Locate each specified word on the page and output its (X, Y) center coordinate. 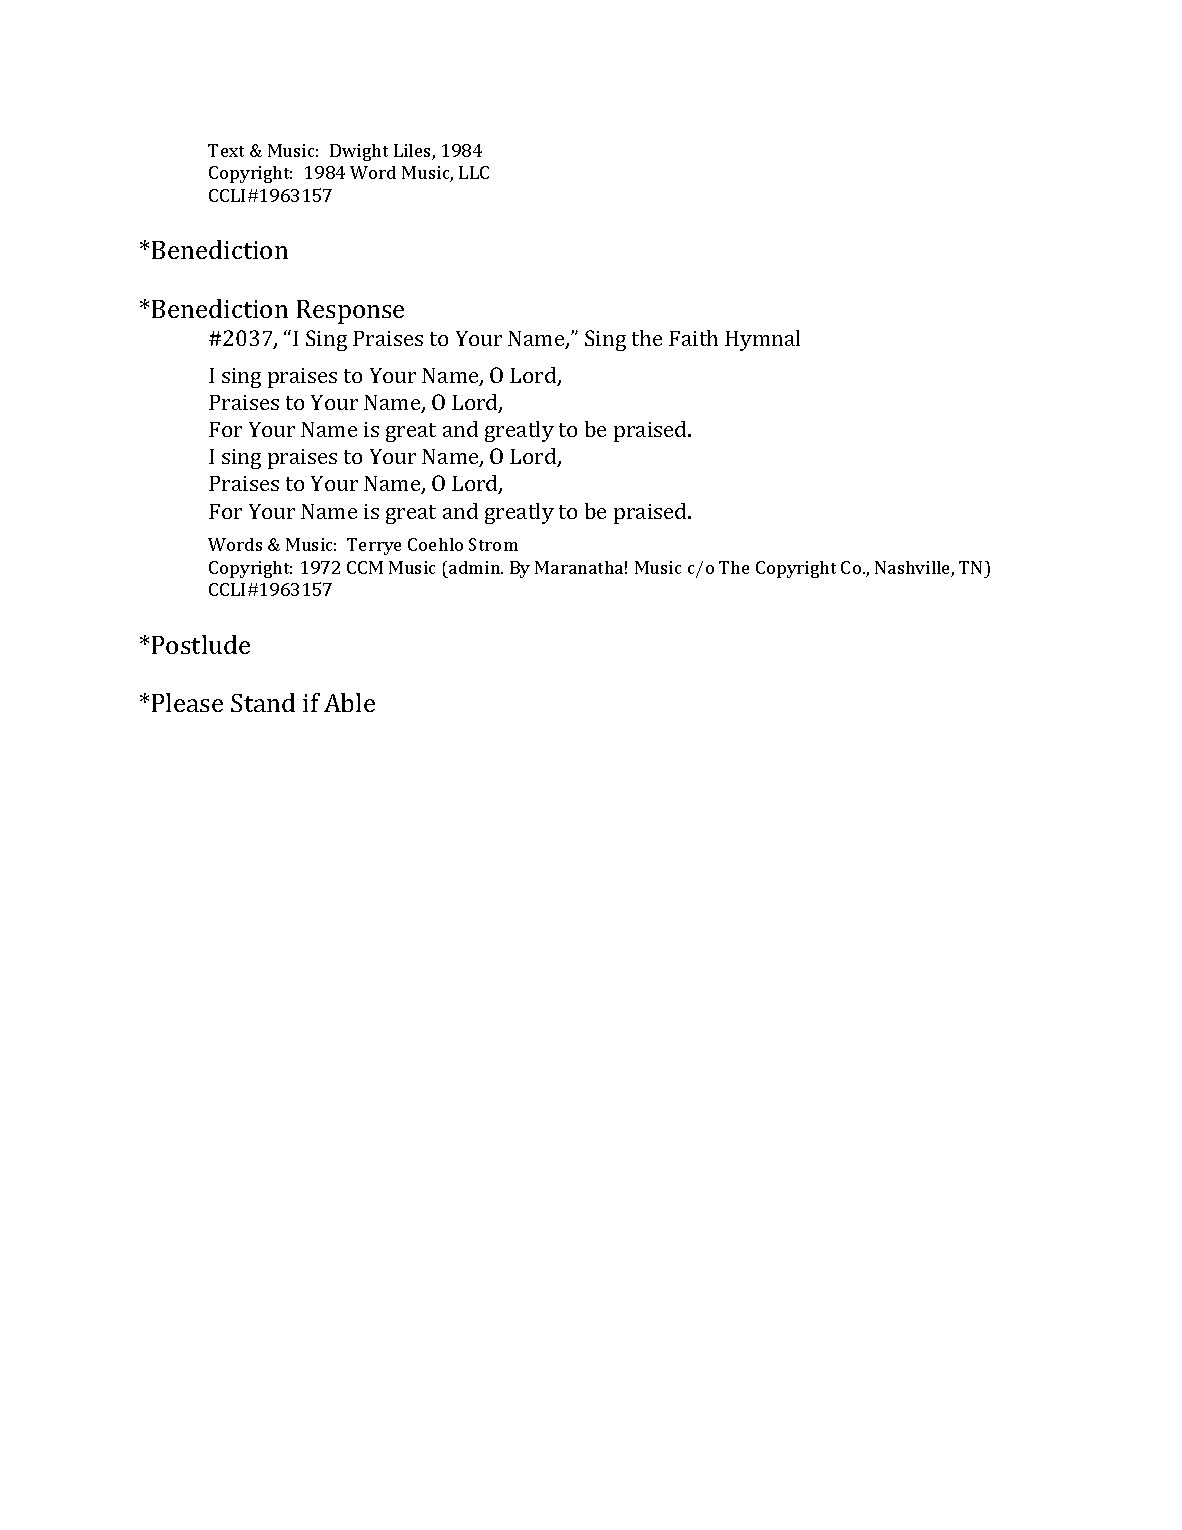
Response (350, 312)
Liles (413, 152)
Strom (493, 544)
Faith (693, 338)
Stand (263, 702)
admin (476, 567)
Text (226, 150)
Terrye (374, 546)
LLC (474, 172)
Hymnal (762, 340)
